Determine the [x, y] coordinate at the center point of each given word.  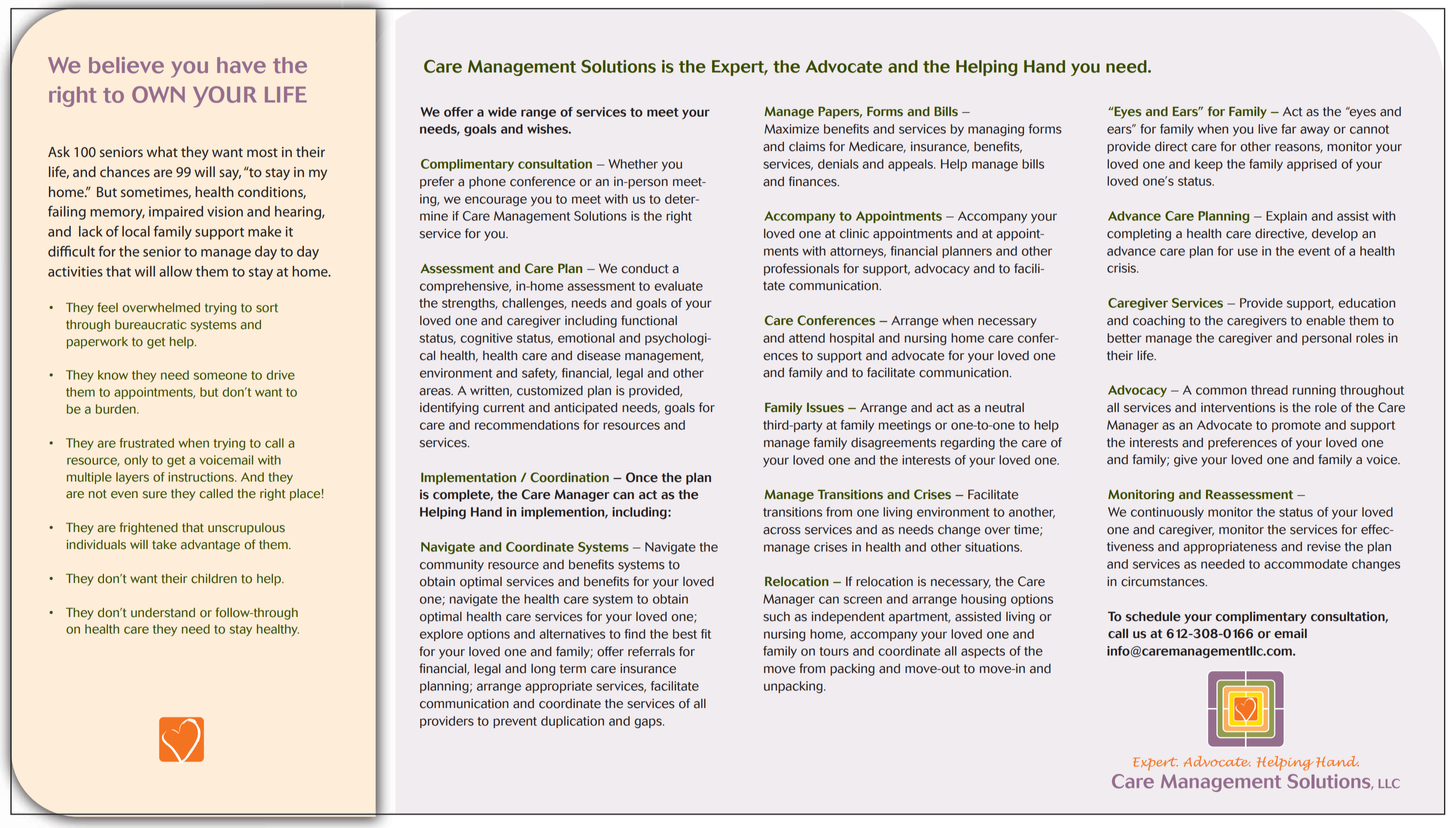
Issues [825, 407]
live [1267, 129]
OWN [158, 94]
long [543, 670]
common [1221, 391]
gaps [649, 723]
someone [220, 376]
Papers [840, 112]
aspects [983, 652]
